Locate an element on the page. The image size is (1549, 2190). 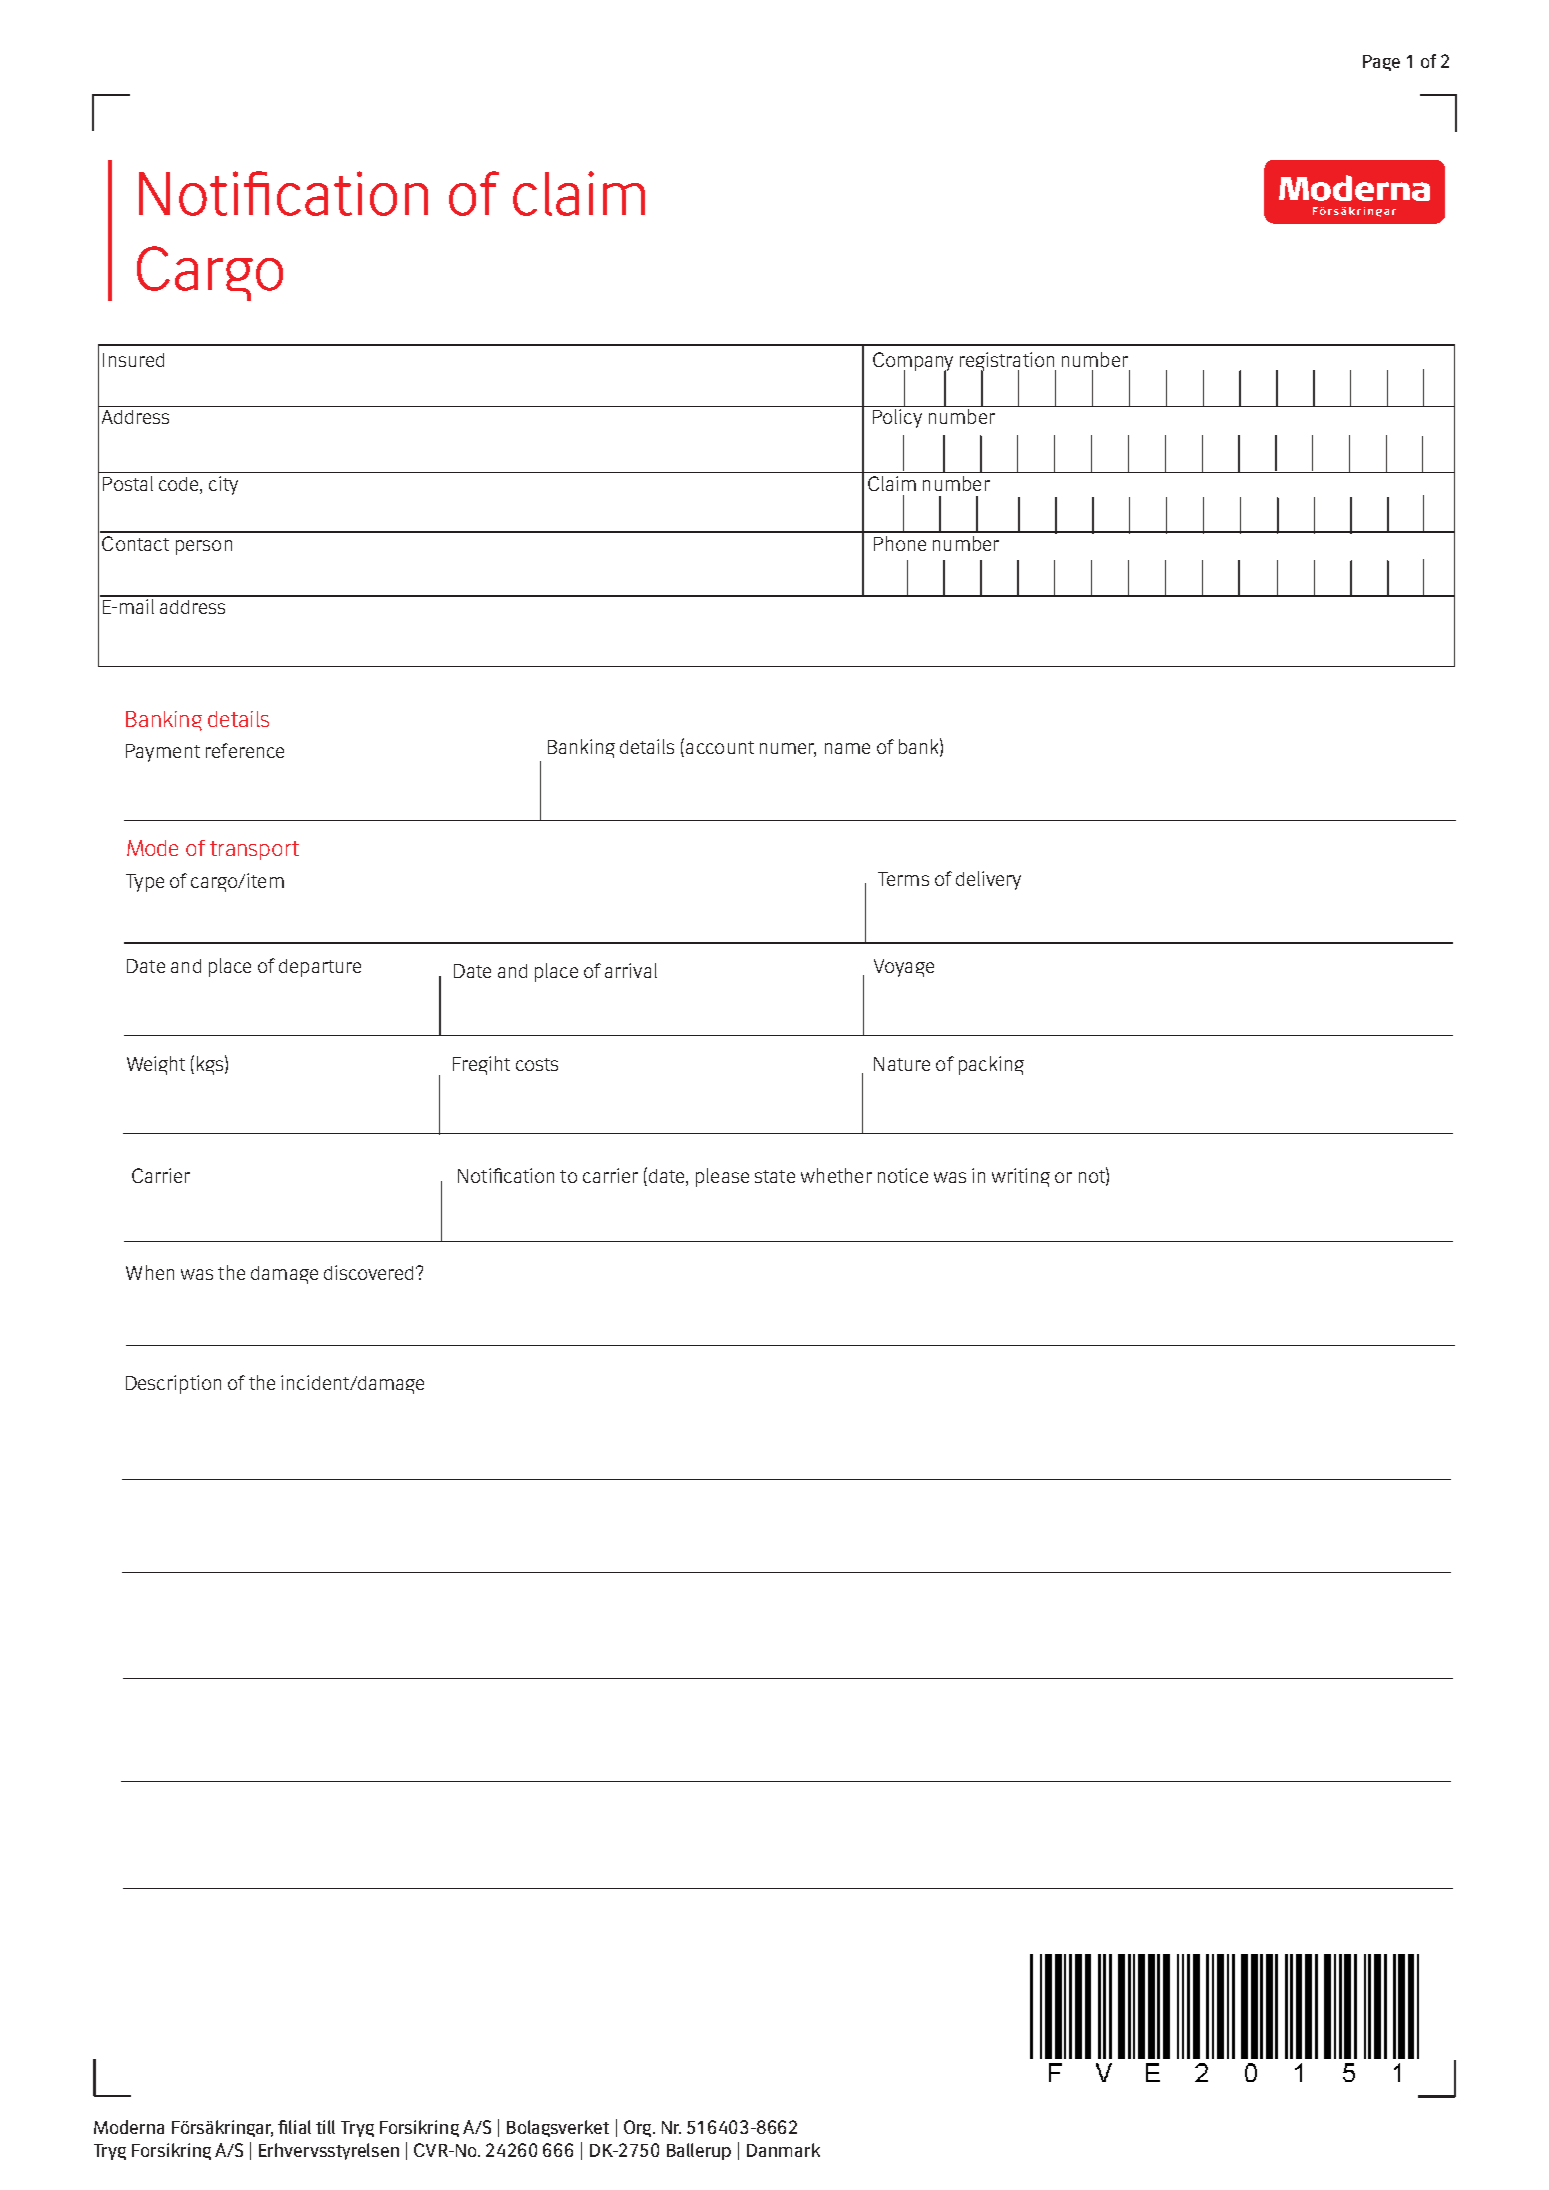
please is located at coordinates (722, 1177).
